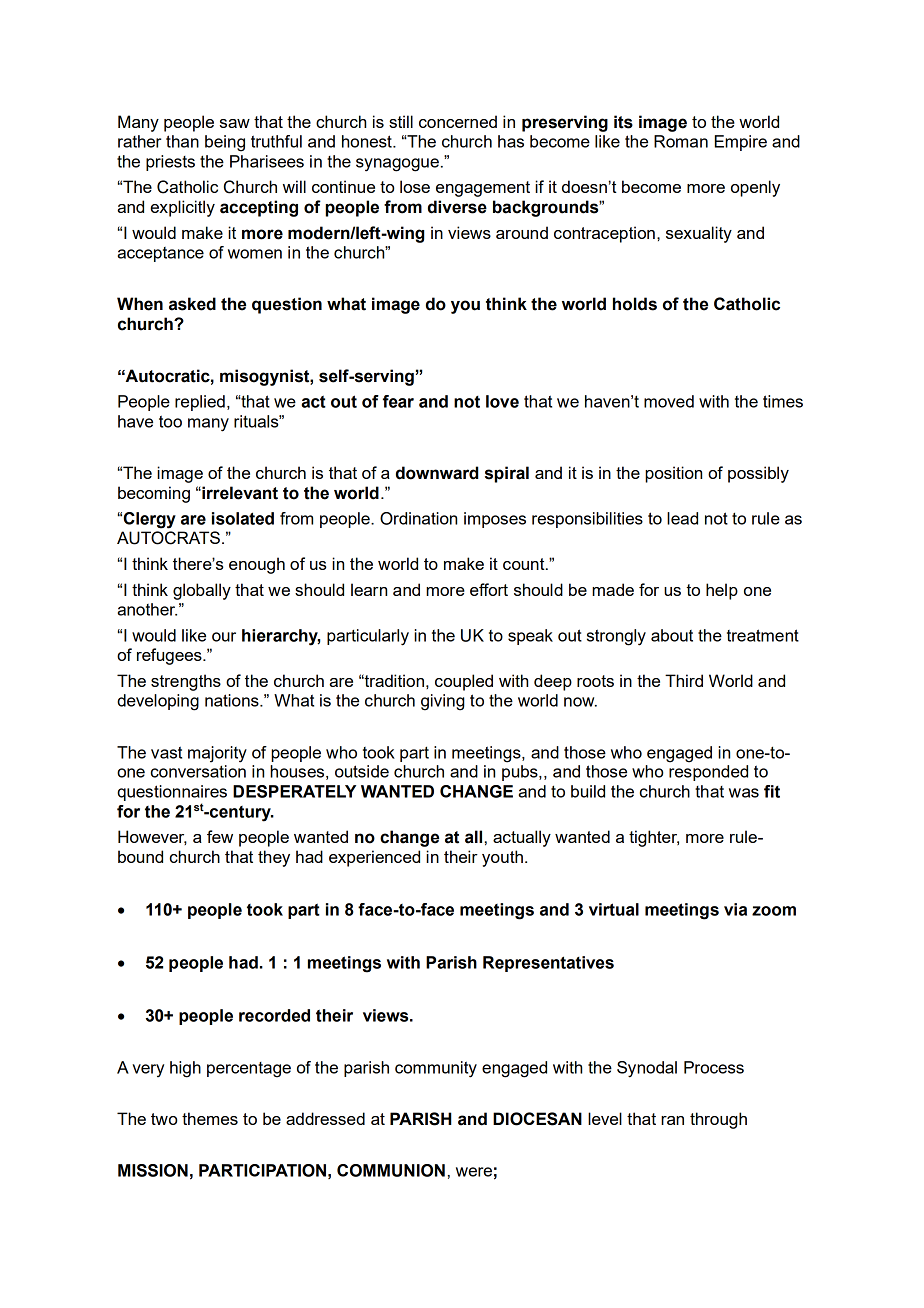  Describe the element at coordinates (437, 473) in the image. I see `downward` at that location.
